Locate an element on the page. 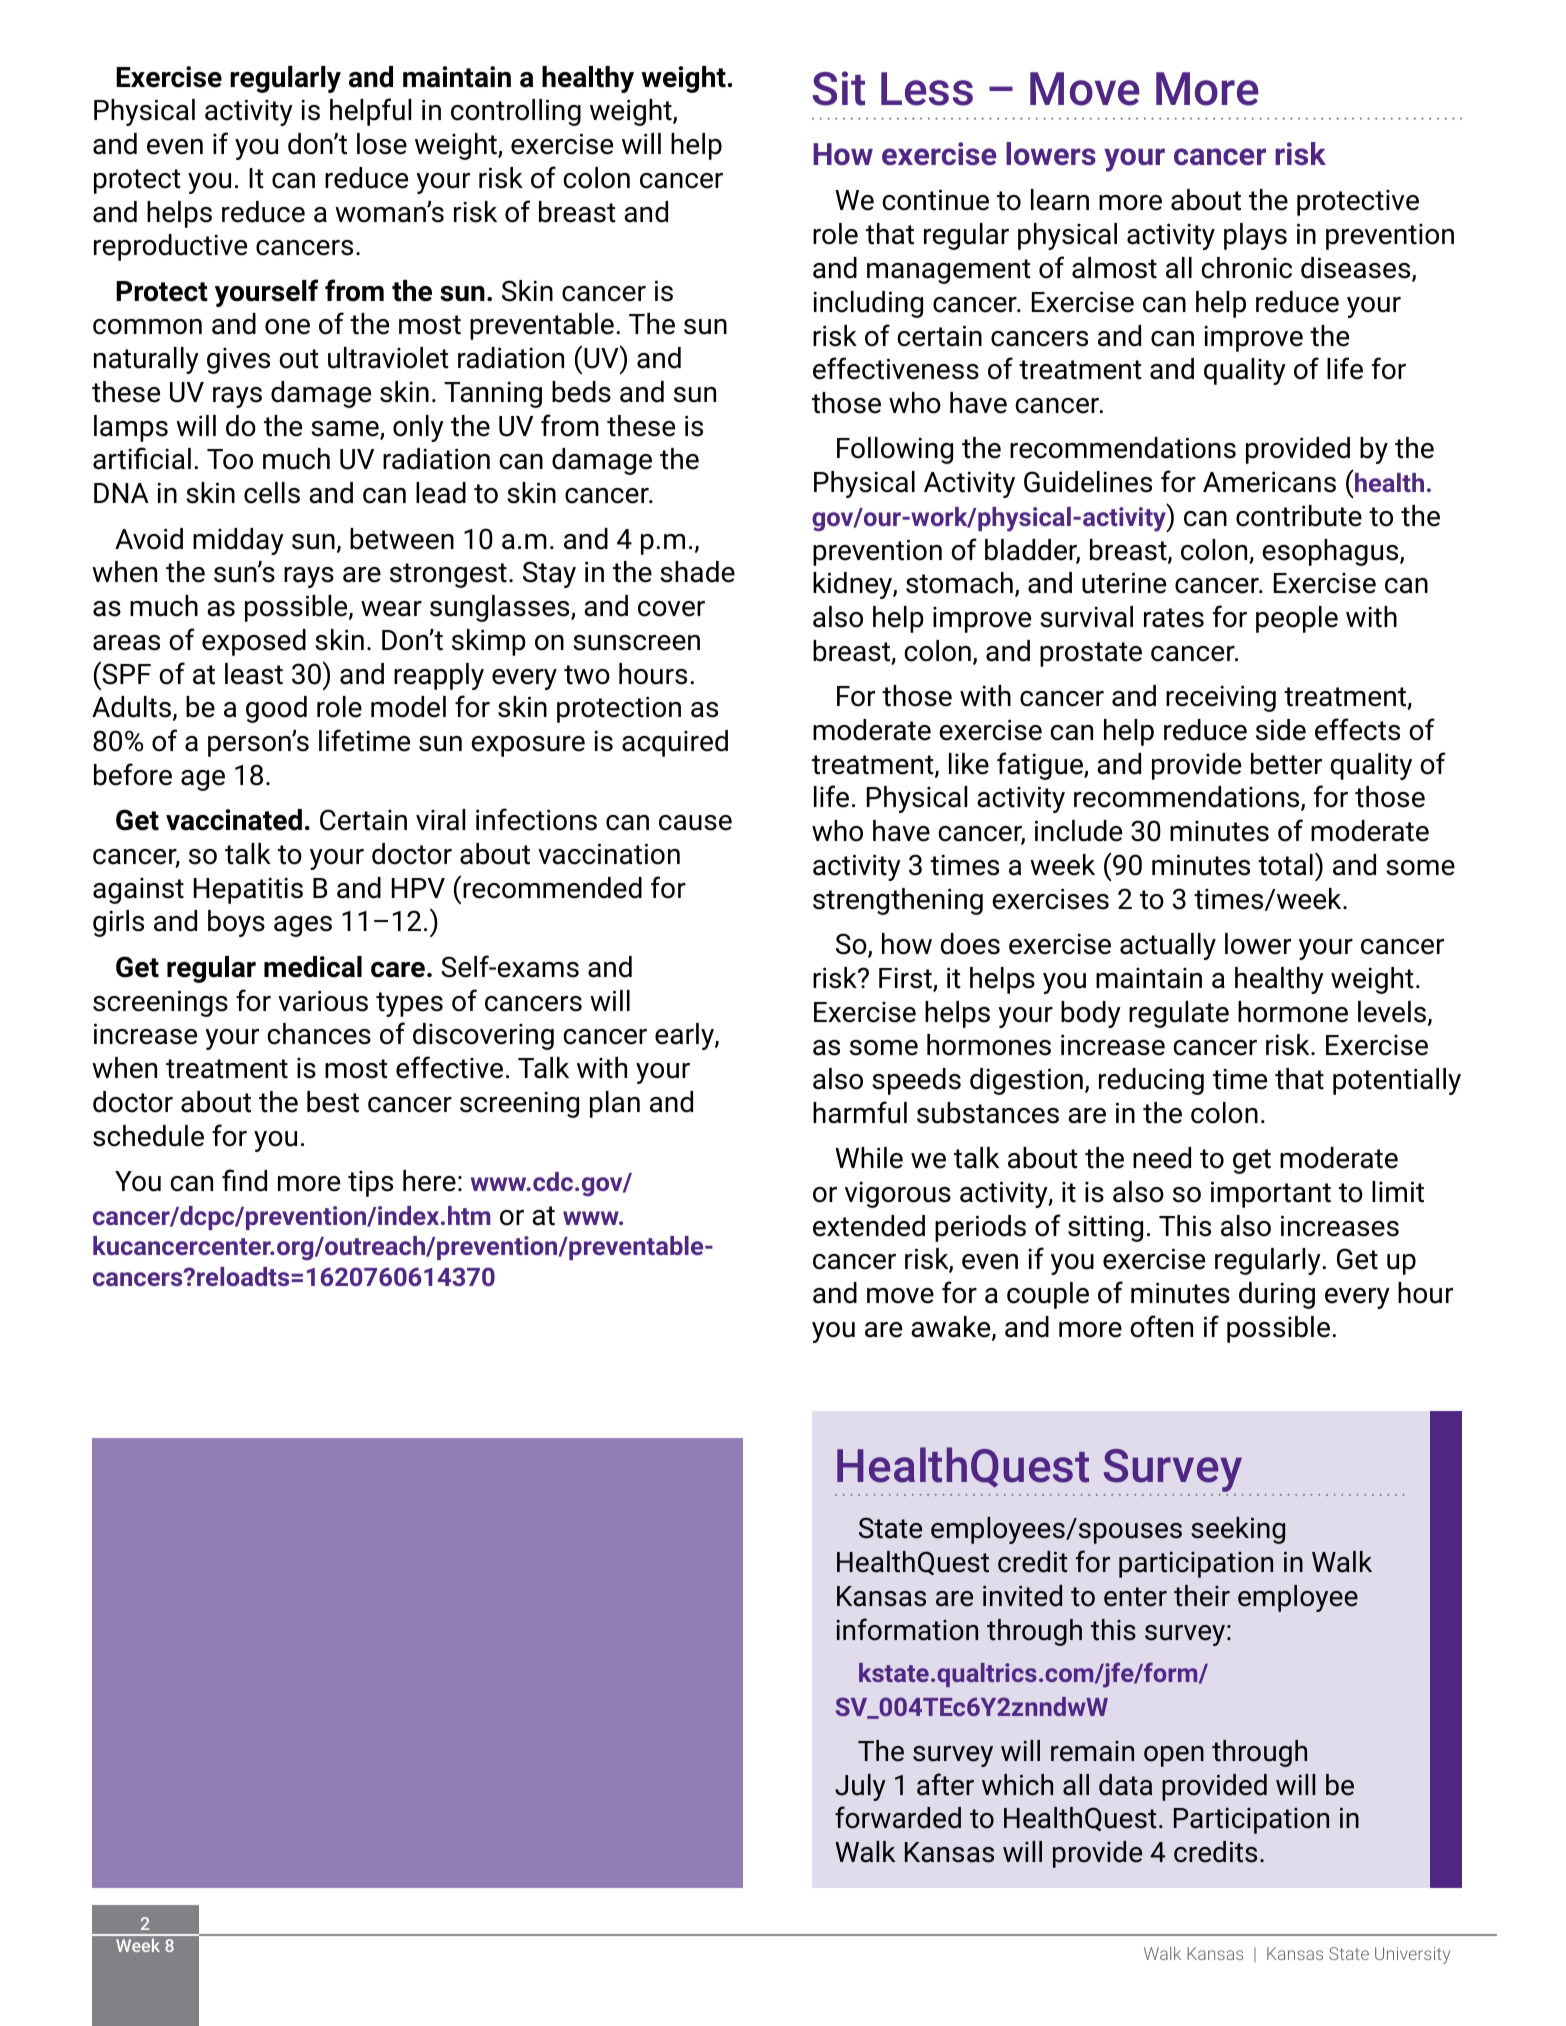 This page has height=2026, width=1566. July is located at coordinates (860, 1787).
